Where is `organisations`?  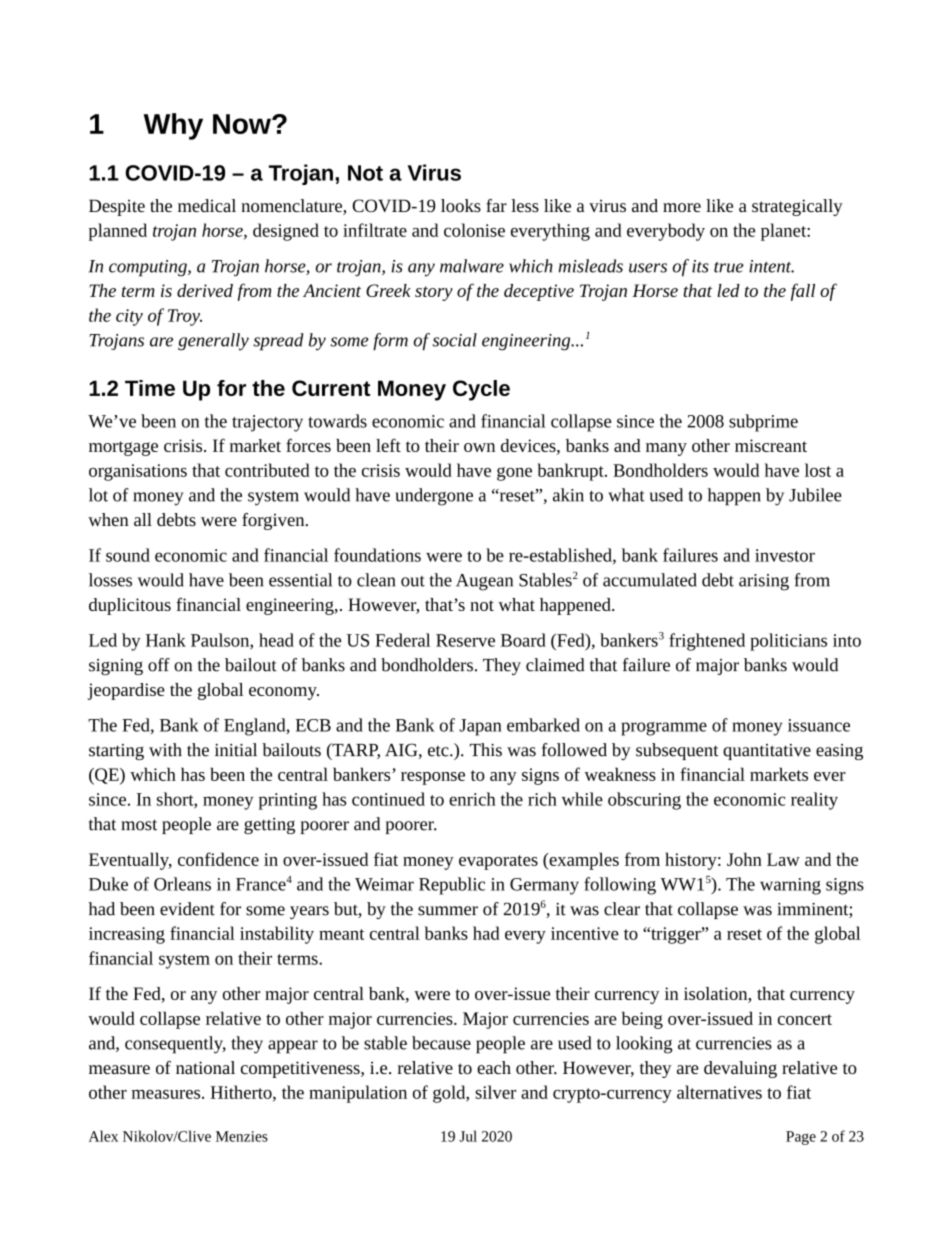
organisations is located at coordinates (138, 472).
